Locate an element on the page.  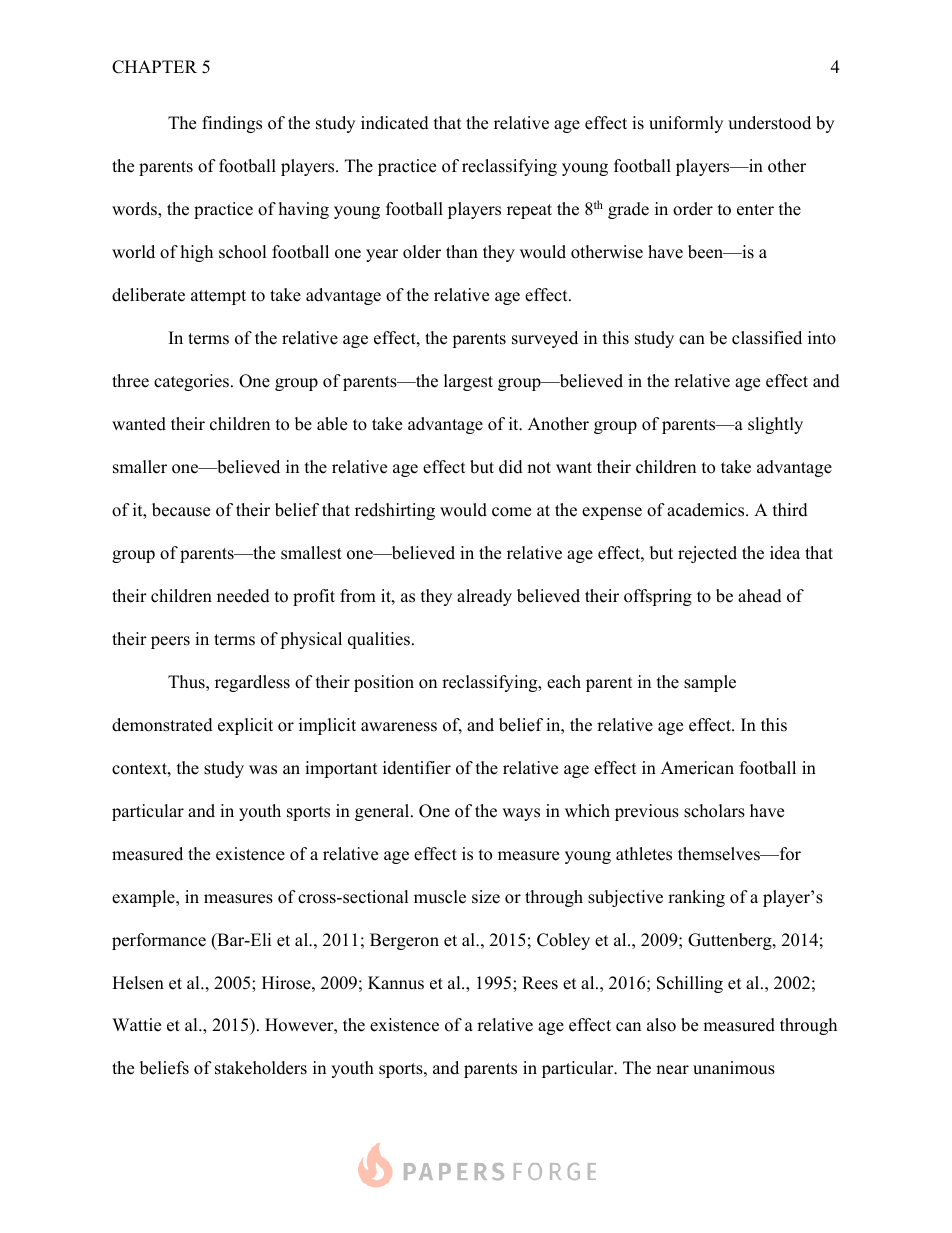
findings is located at coordinates (232, 124).
